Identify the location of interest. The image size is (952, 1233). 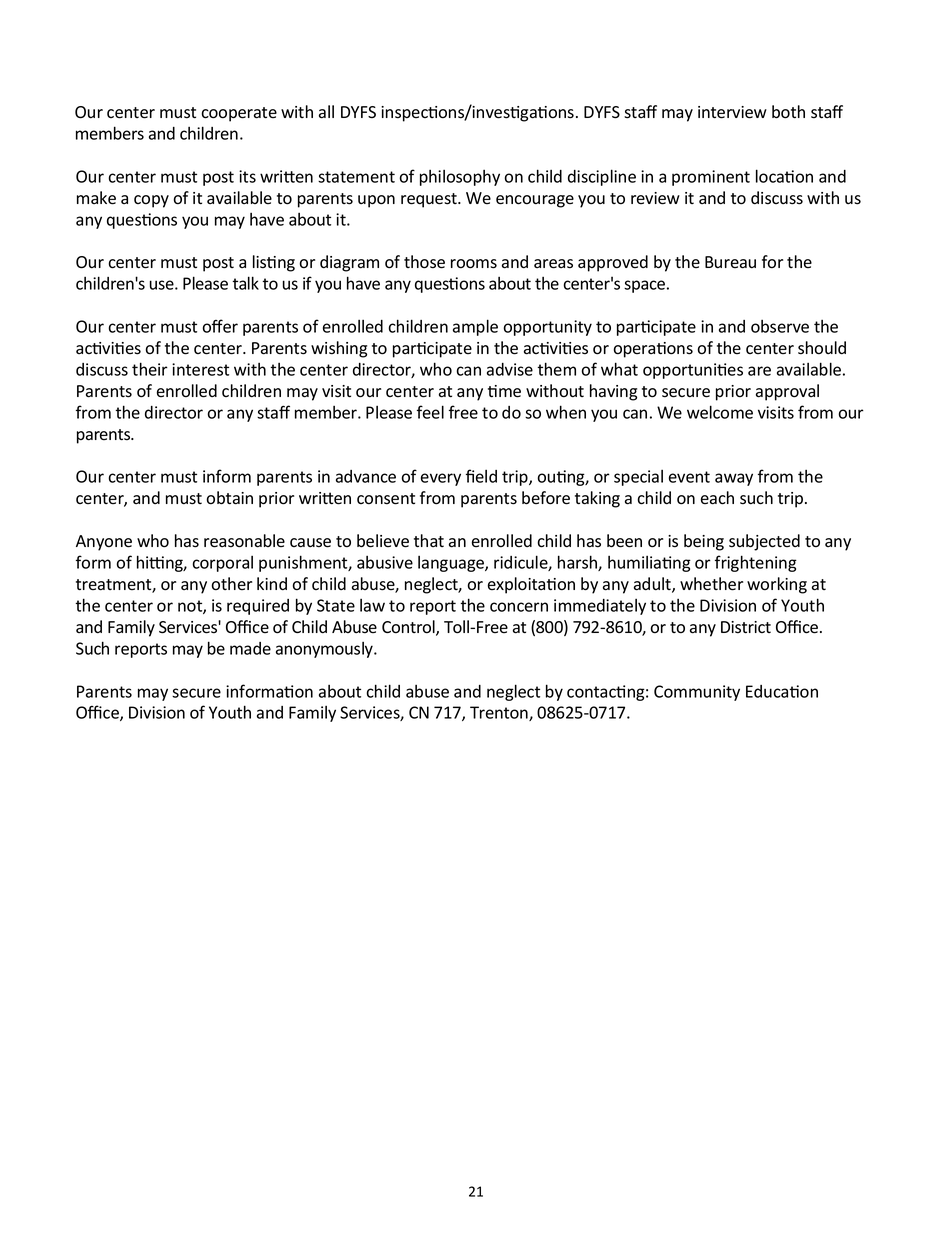
(200, 369).
